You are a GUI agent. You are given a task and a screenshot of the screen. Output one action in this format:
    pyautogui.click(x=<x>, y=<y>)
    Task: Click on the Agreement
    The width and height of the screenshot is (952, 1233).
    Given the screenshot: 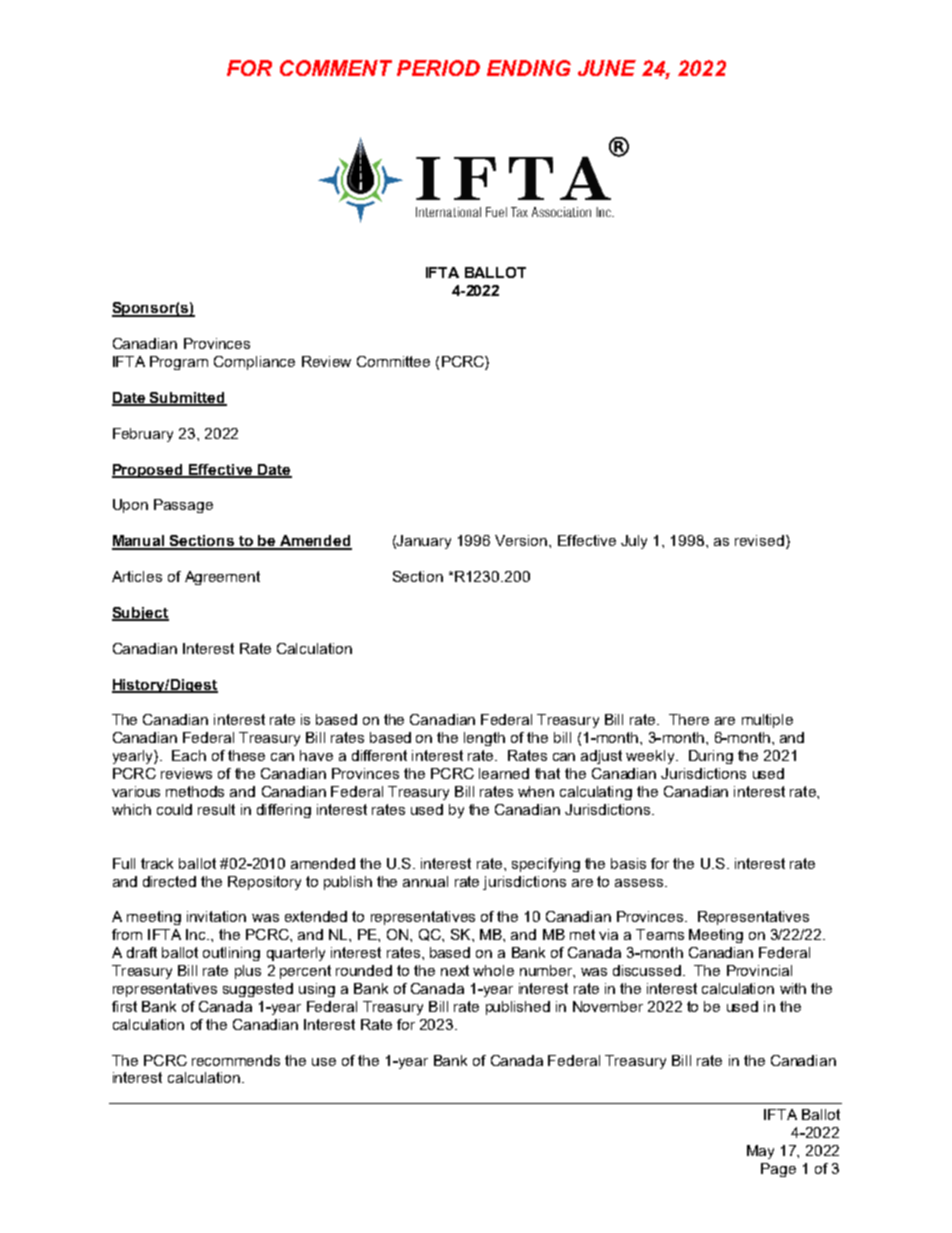 What is the action you would take?
    pyautogui.click(x=222, y=578)
